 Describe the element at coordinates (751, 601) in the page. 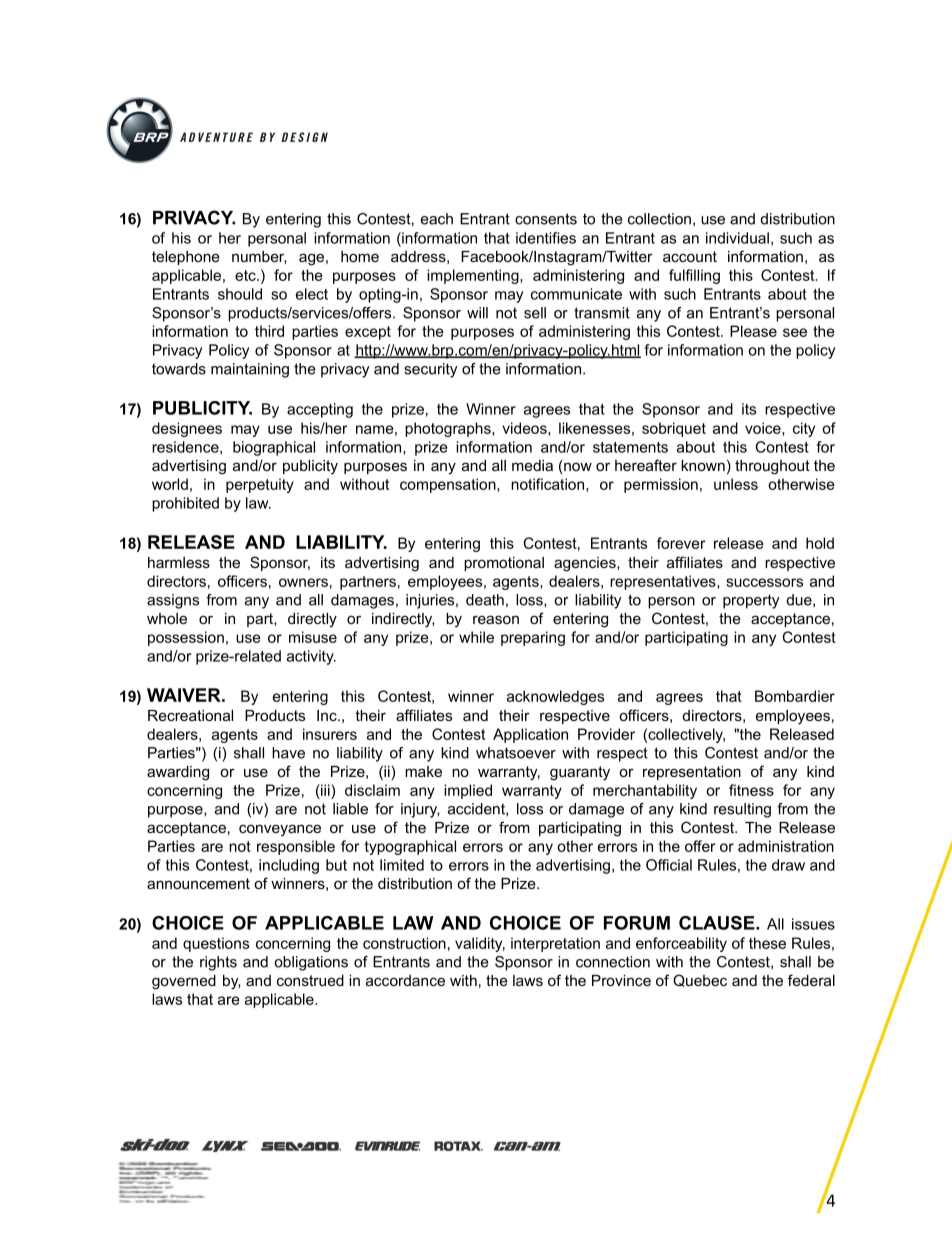

I see `property` at that location.
